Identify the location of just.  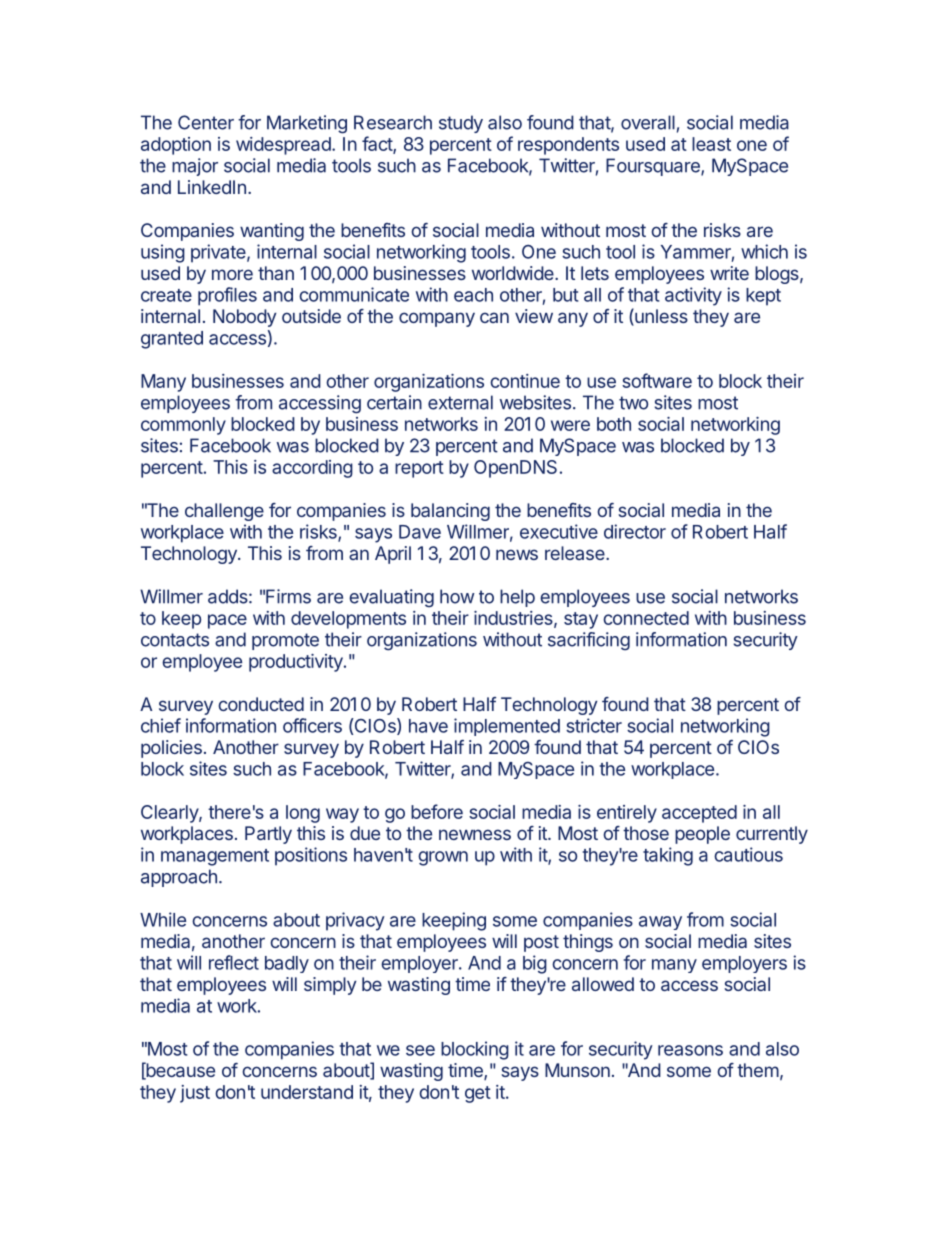
(195, 1094).
